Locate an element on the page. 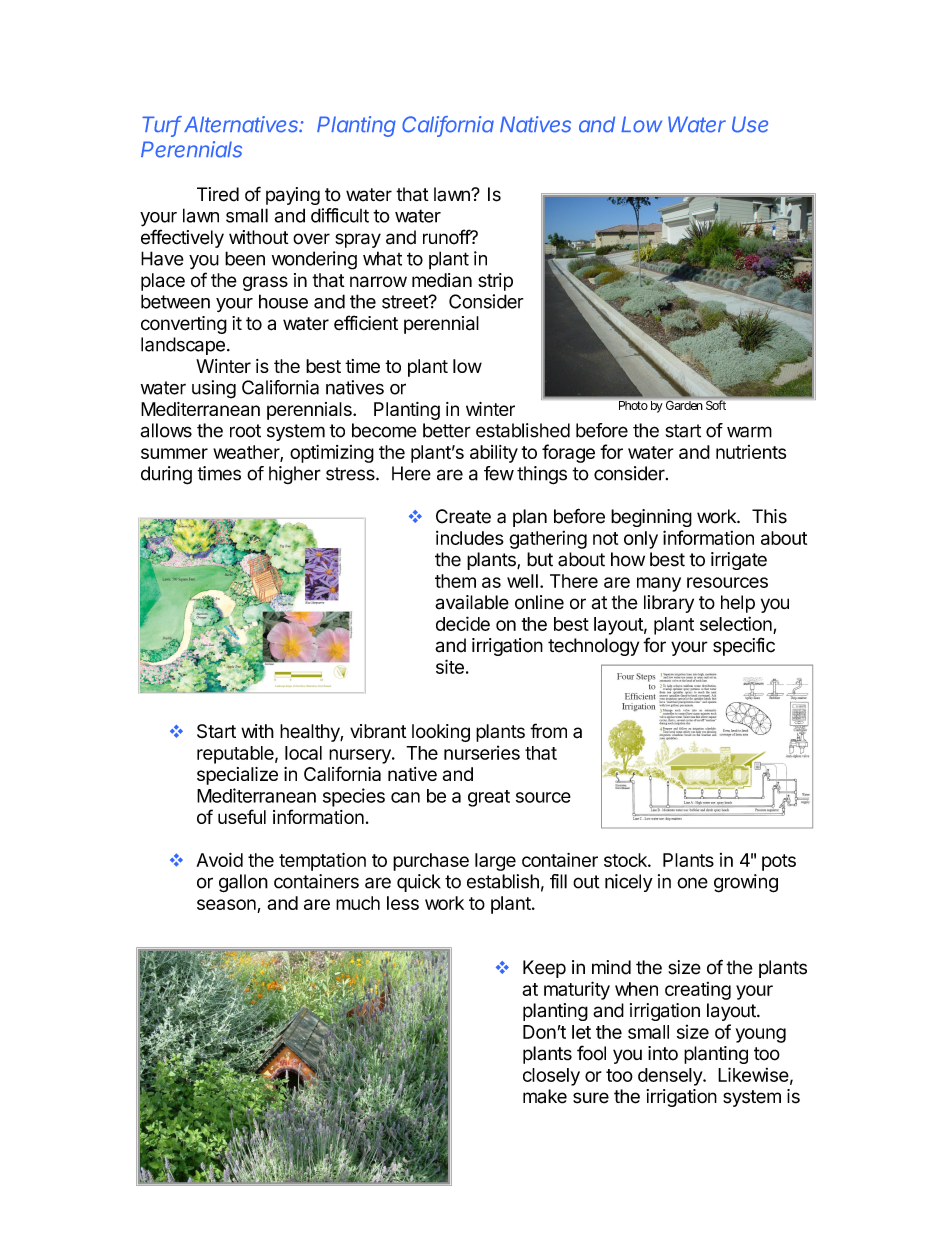 The image size is (952, 1233). median is located at coordinates (442, 280).
